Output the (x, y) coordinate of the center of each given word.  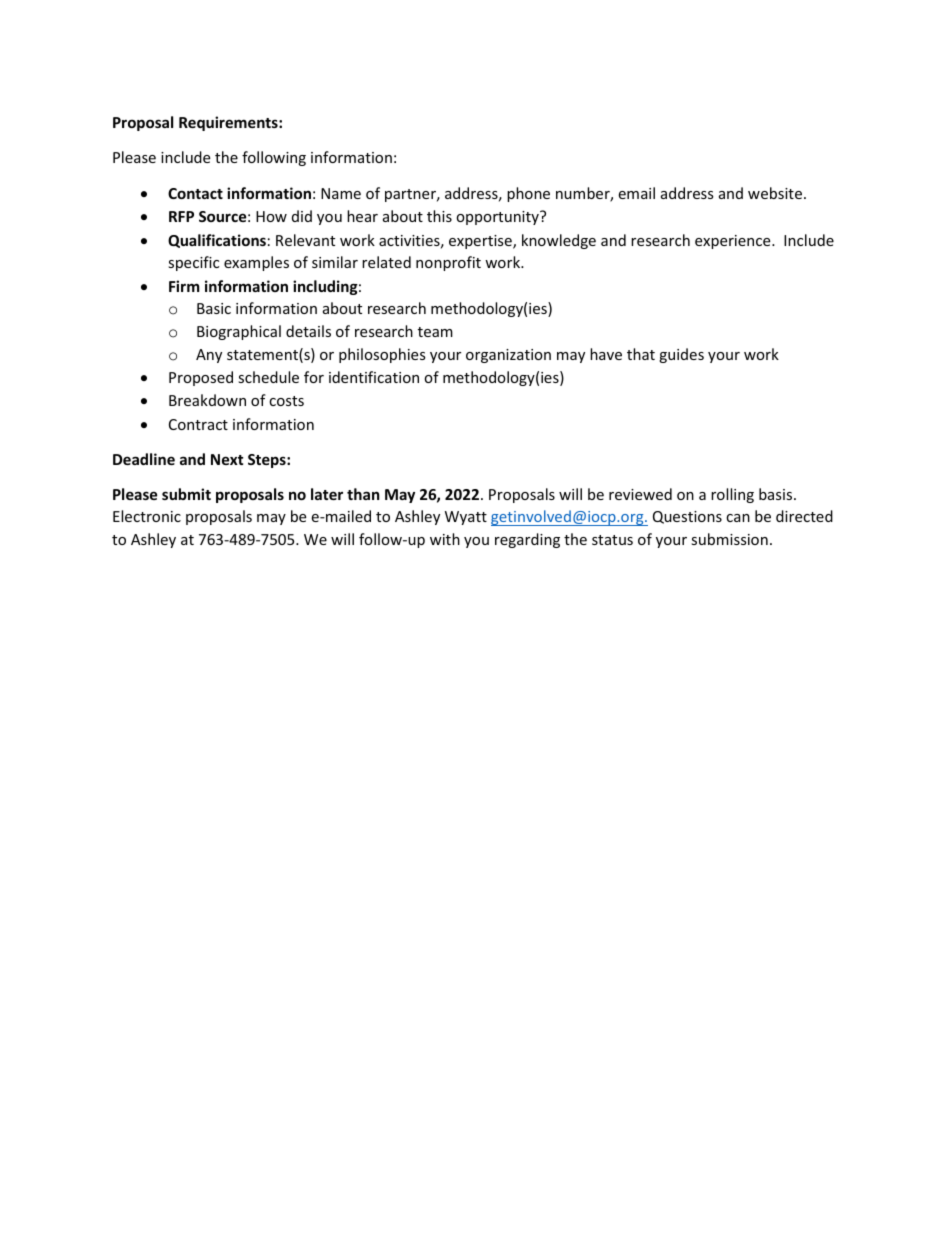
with (445, 539)
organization (508, 356)
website (775, 193)
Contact (195, 193)
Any (209, 356)
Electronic (147, 516)
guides (681, 355)
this (439, 216)
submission (729, 539)
